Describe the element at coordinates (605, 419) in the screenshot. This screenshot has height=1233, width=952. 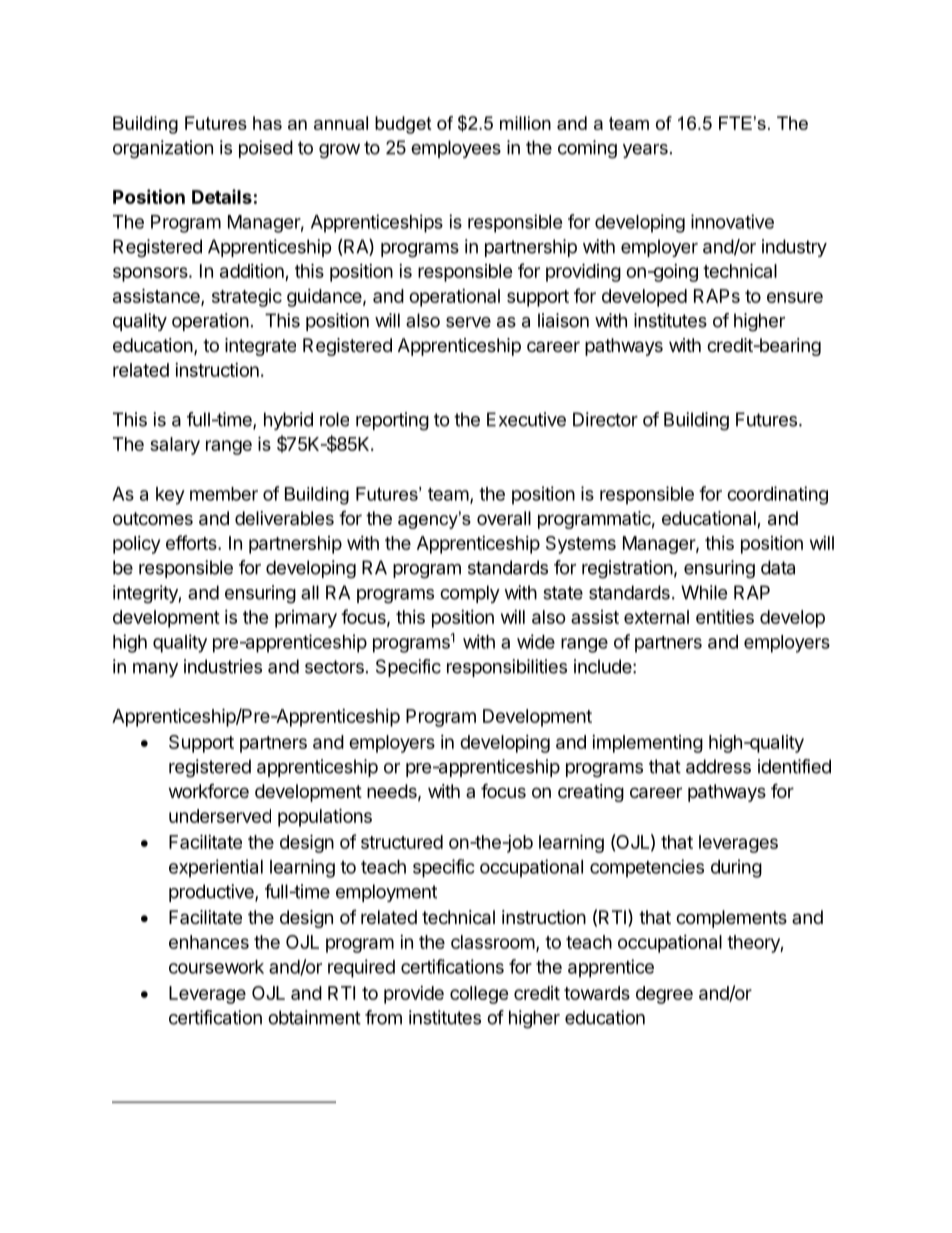
I see `Director` at that location.
